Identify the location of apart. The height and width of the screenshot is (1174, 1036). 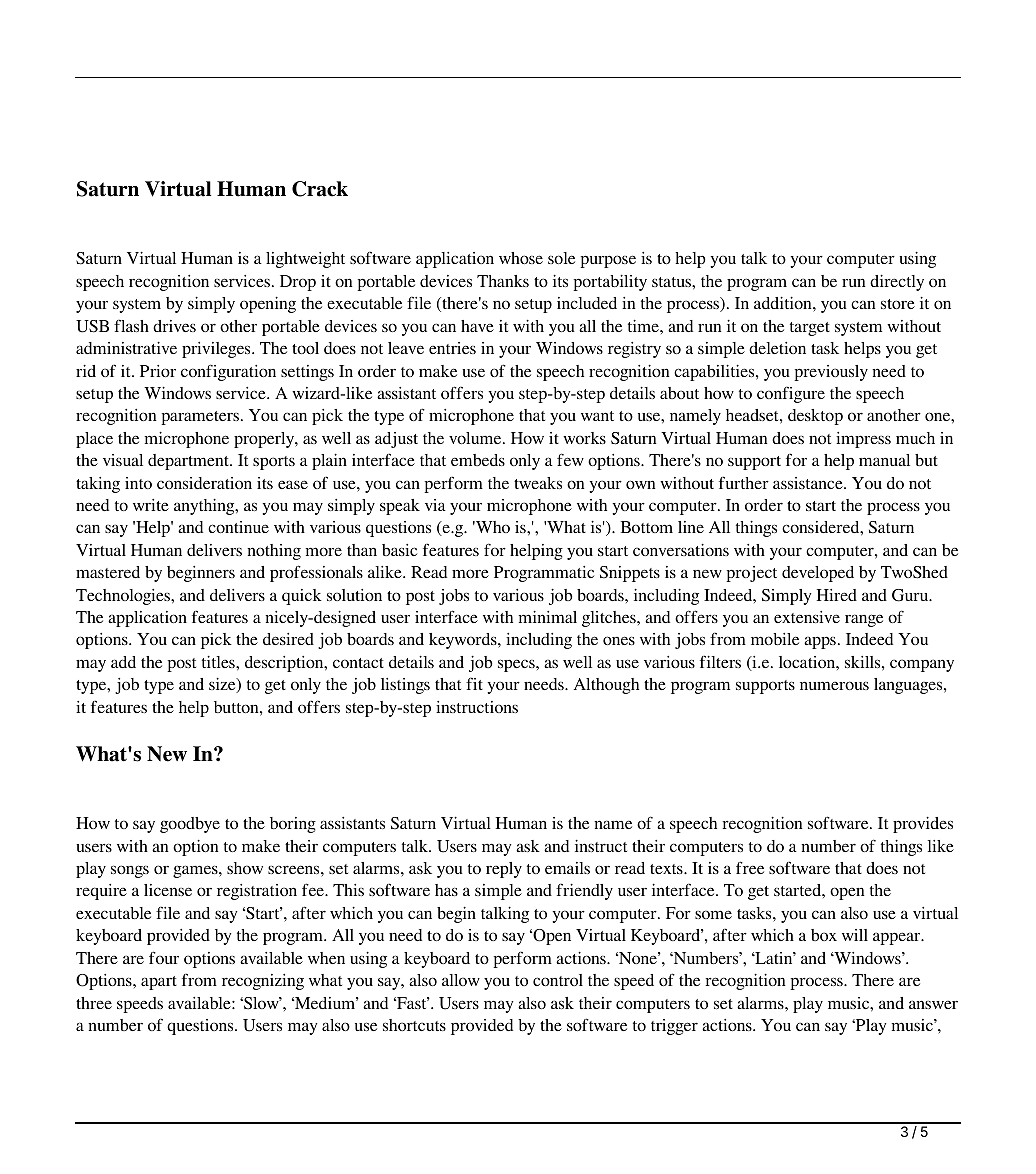
(159, 983).
